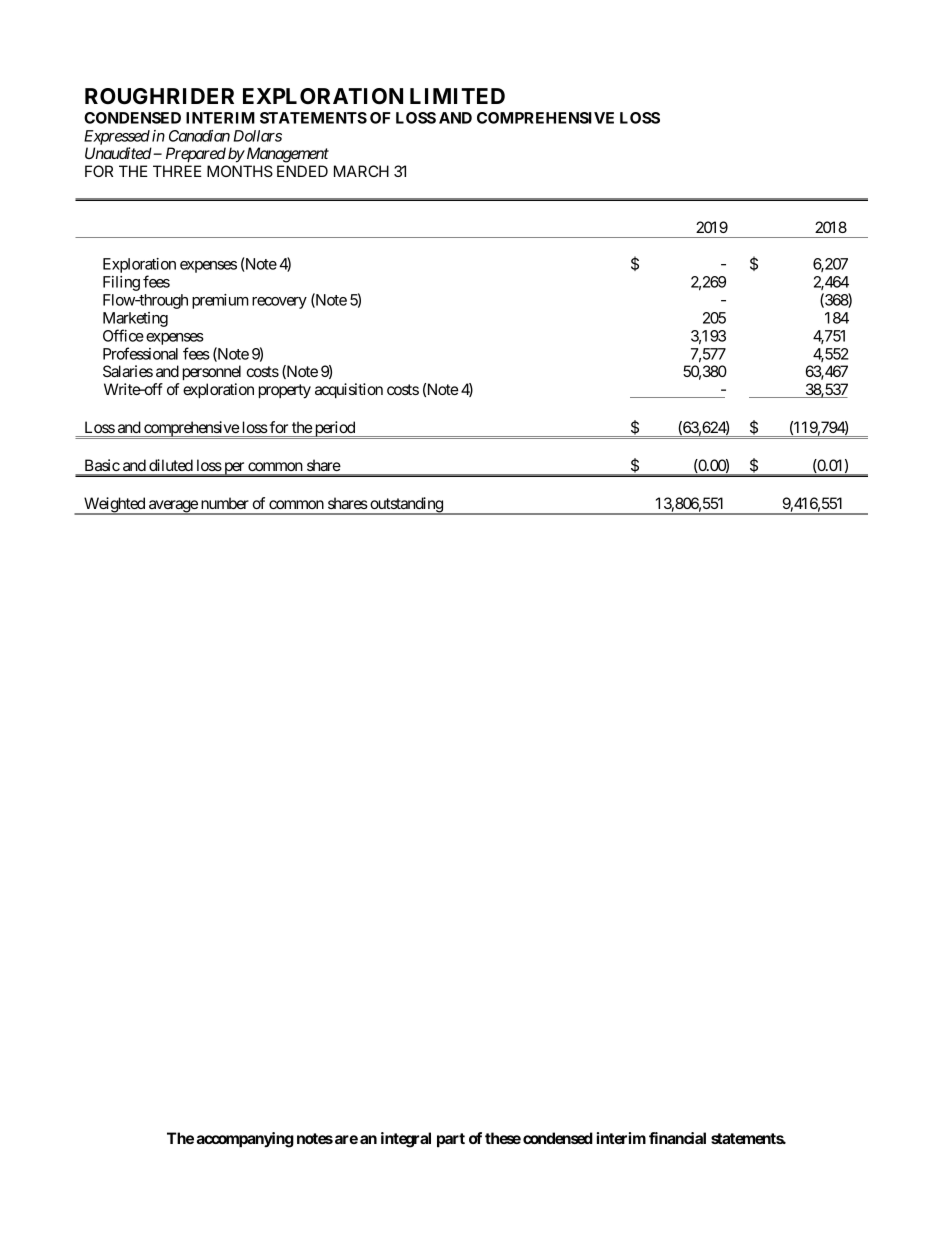 The height and width of the screenshot is (1233, 952). Describe the element at coordinates (451, 1140) in the screenshot. I see `part` at that location.
